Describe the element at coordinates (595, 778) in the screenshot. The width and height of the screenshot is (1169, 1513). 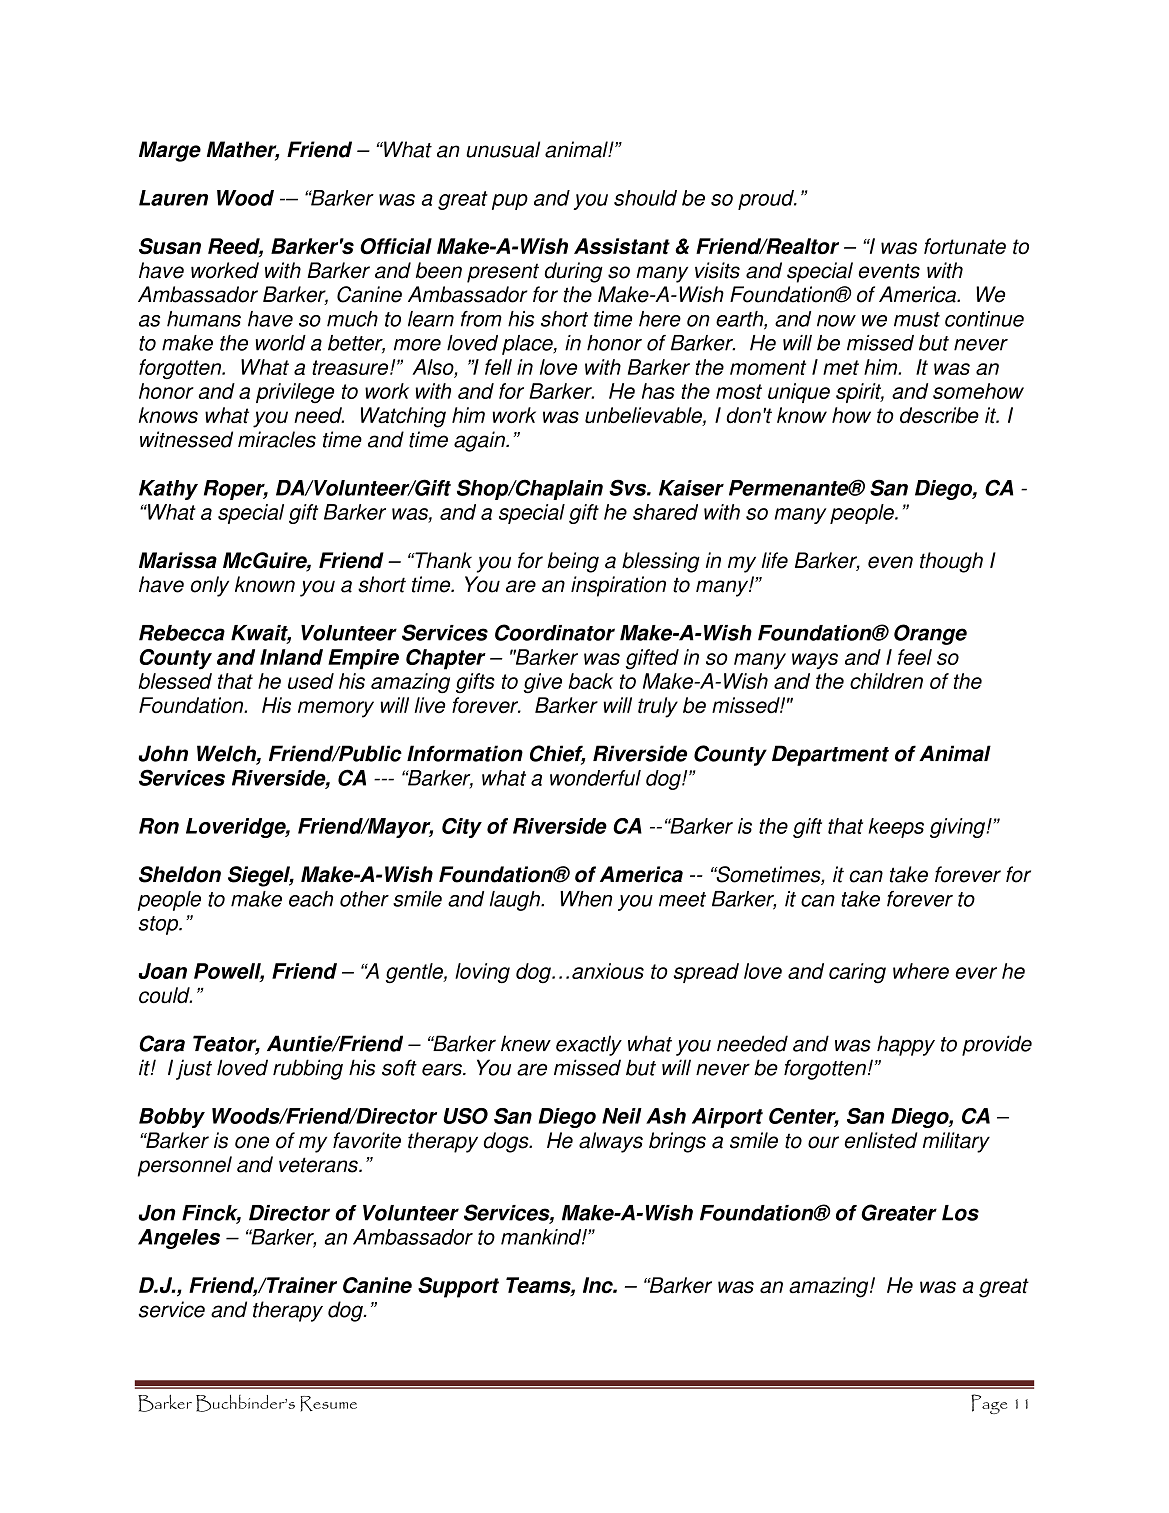
I see `wonderful` at that location.
